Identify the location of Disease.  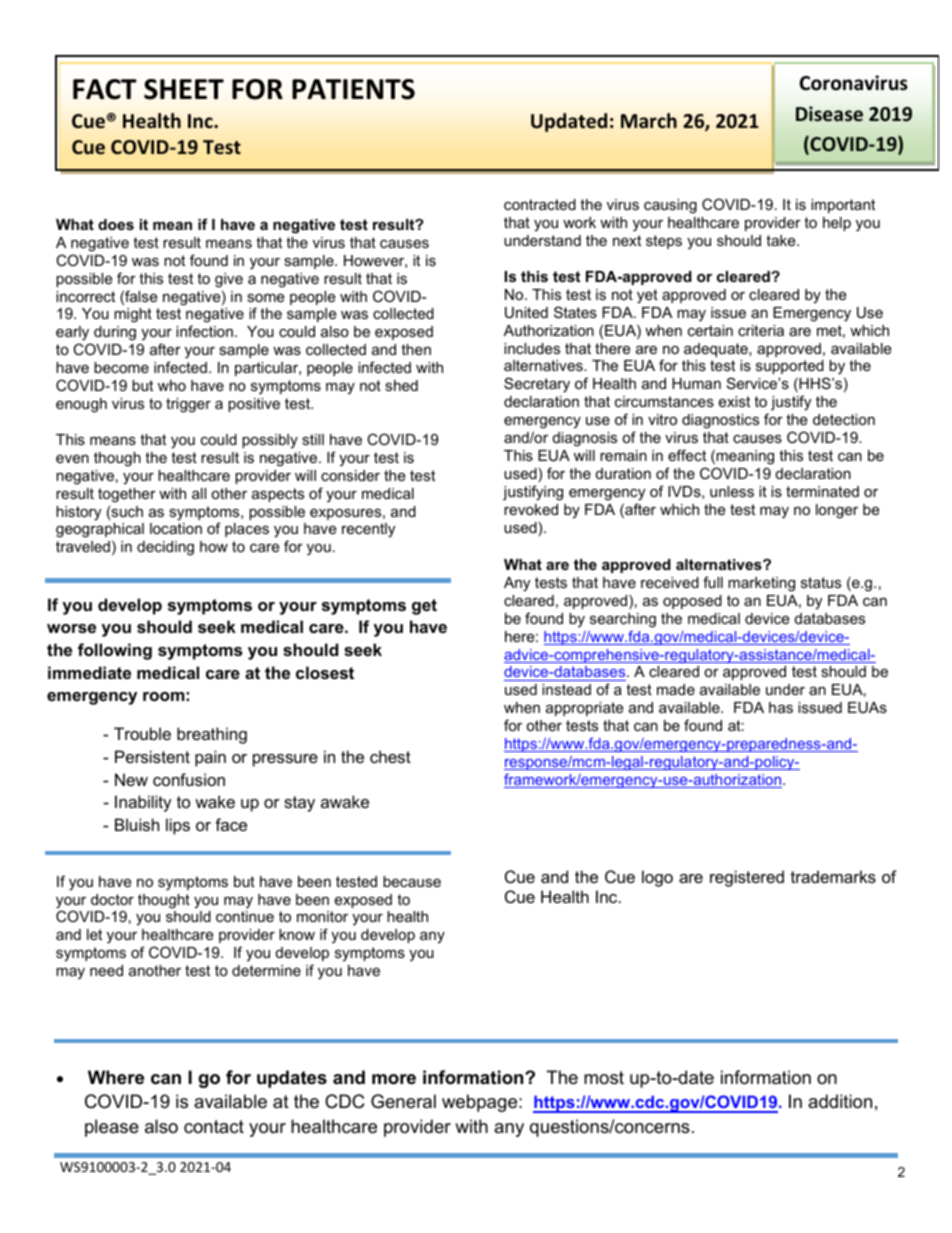
(829, 114).
